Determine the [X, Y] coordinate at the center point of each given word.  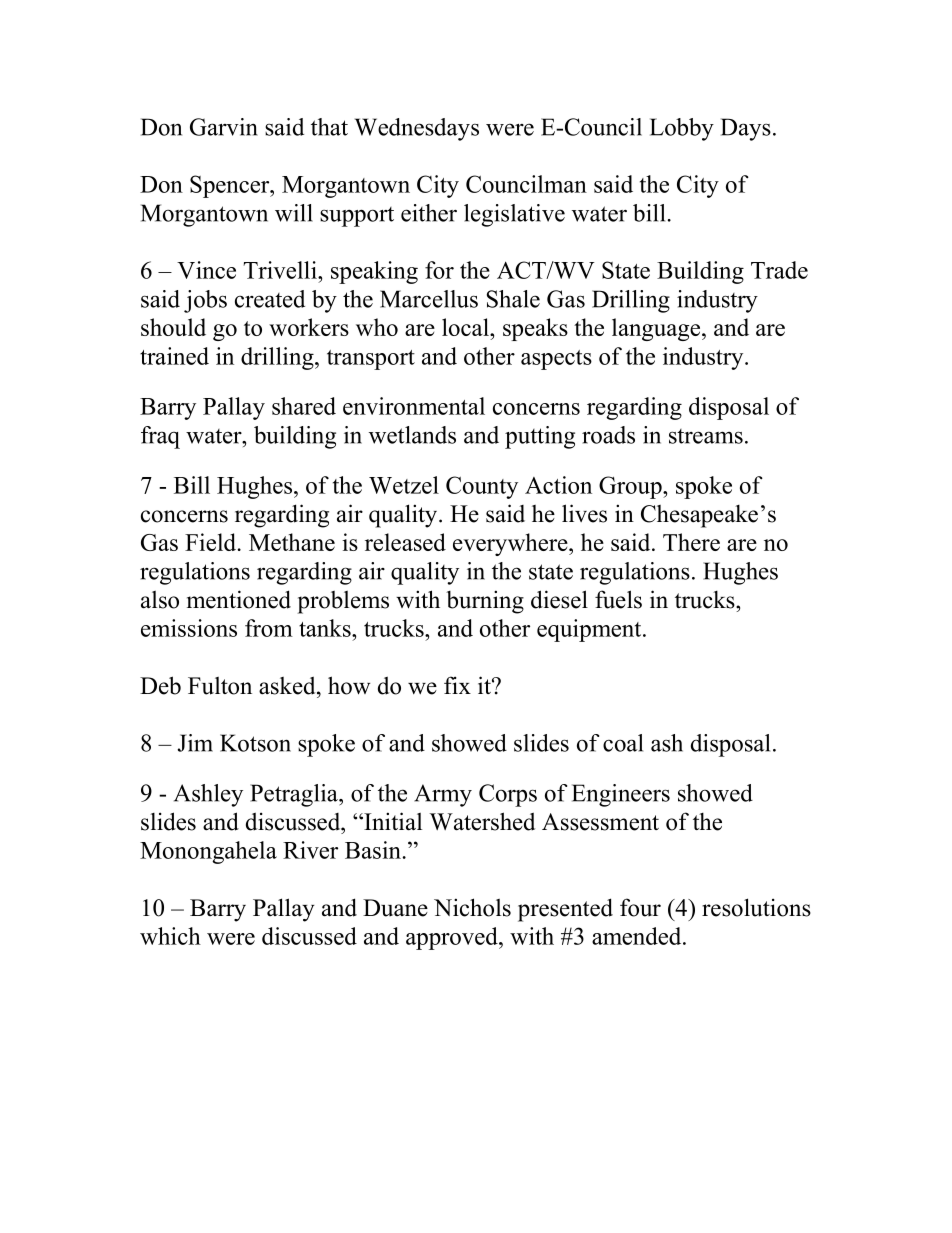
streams [706, 436]
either [429, 213]
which [170, 936]
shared [304, 406]
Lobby [682, 129]
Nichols [472, 907]
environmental [414, 406]
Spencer [231, 186]
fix [457, 685]
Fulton [220, 686]
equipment [590, 630]
